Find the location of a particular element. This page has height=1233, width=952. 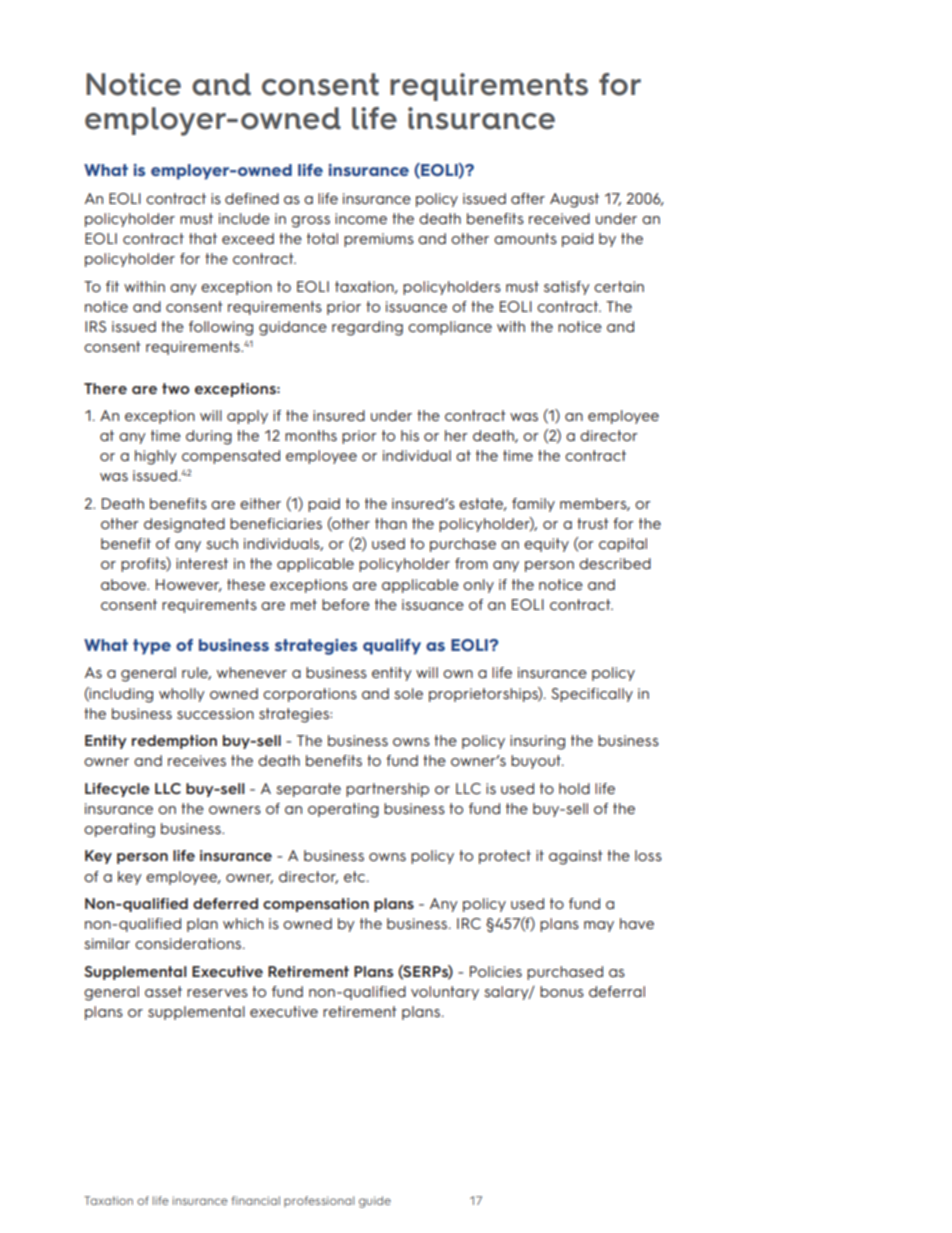

received is located at coordinates (559, 218).
